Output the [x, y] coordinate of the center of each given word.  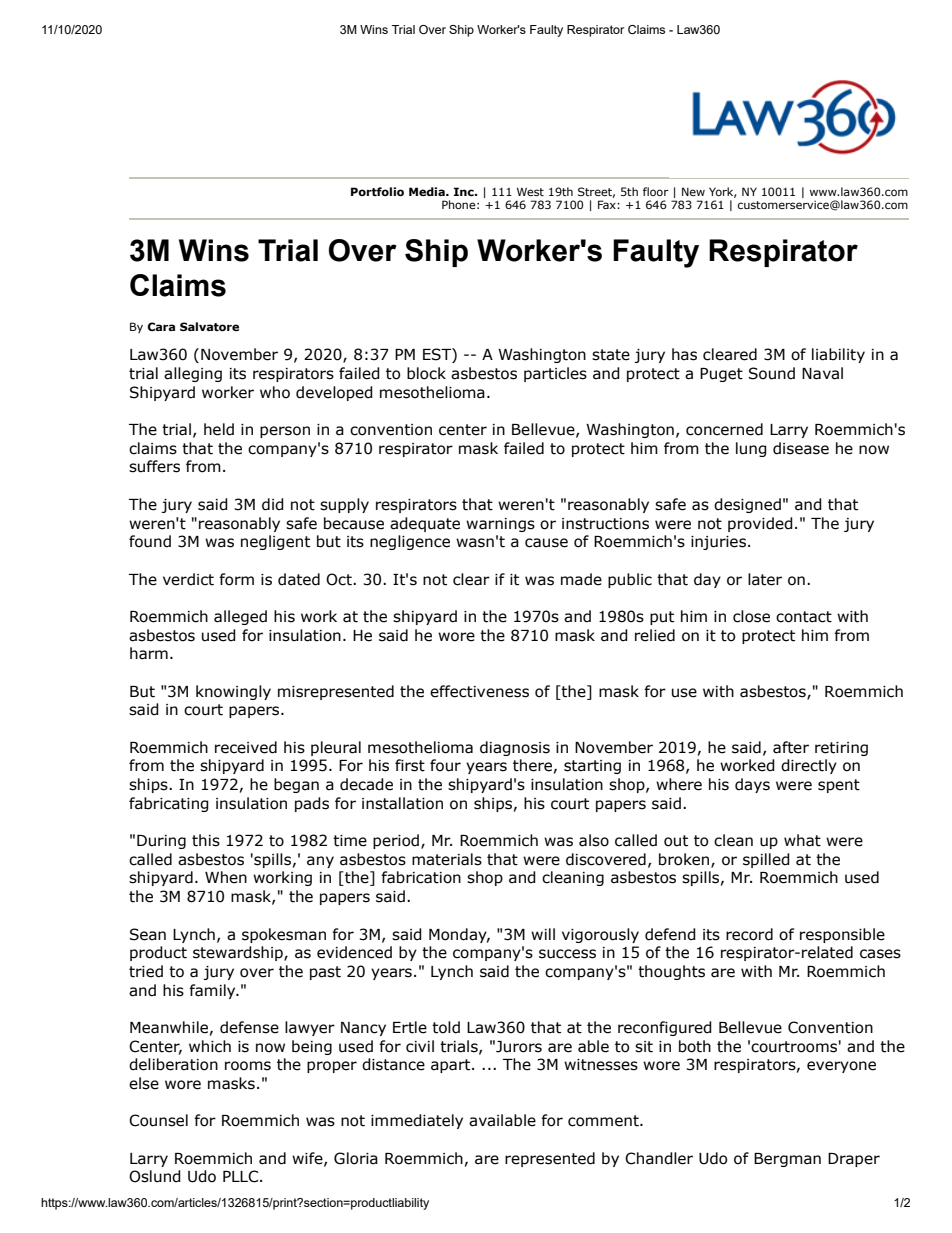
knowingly [233, 692]
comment [604, 1121]
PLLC [242, 1176]
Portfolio [377, 191]
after [791, 747]
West [530, 191]
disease [801, 448]
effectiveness [479, 691]
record [749, 934]
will [543, 934]
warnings [500, 525]
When [226, 877]
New [693, 191]
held [219, 429]
